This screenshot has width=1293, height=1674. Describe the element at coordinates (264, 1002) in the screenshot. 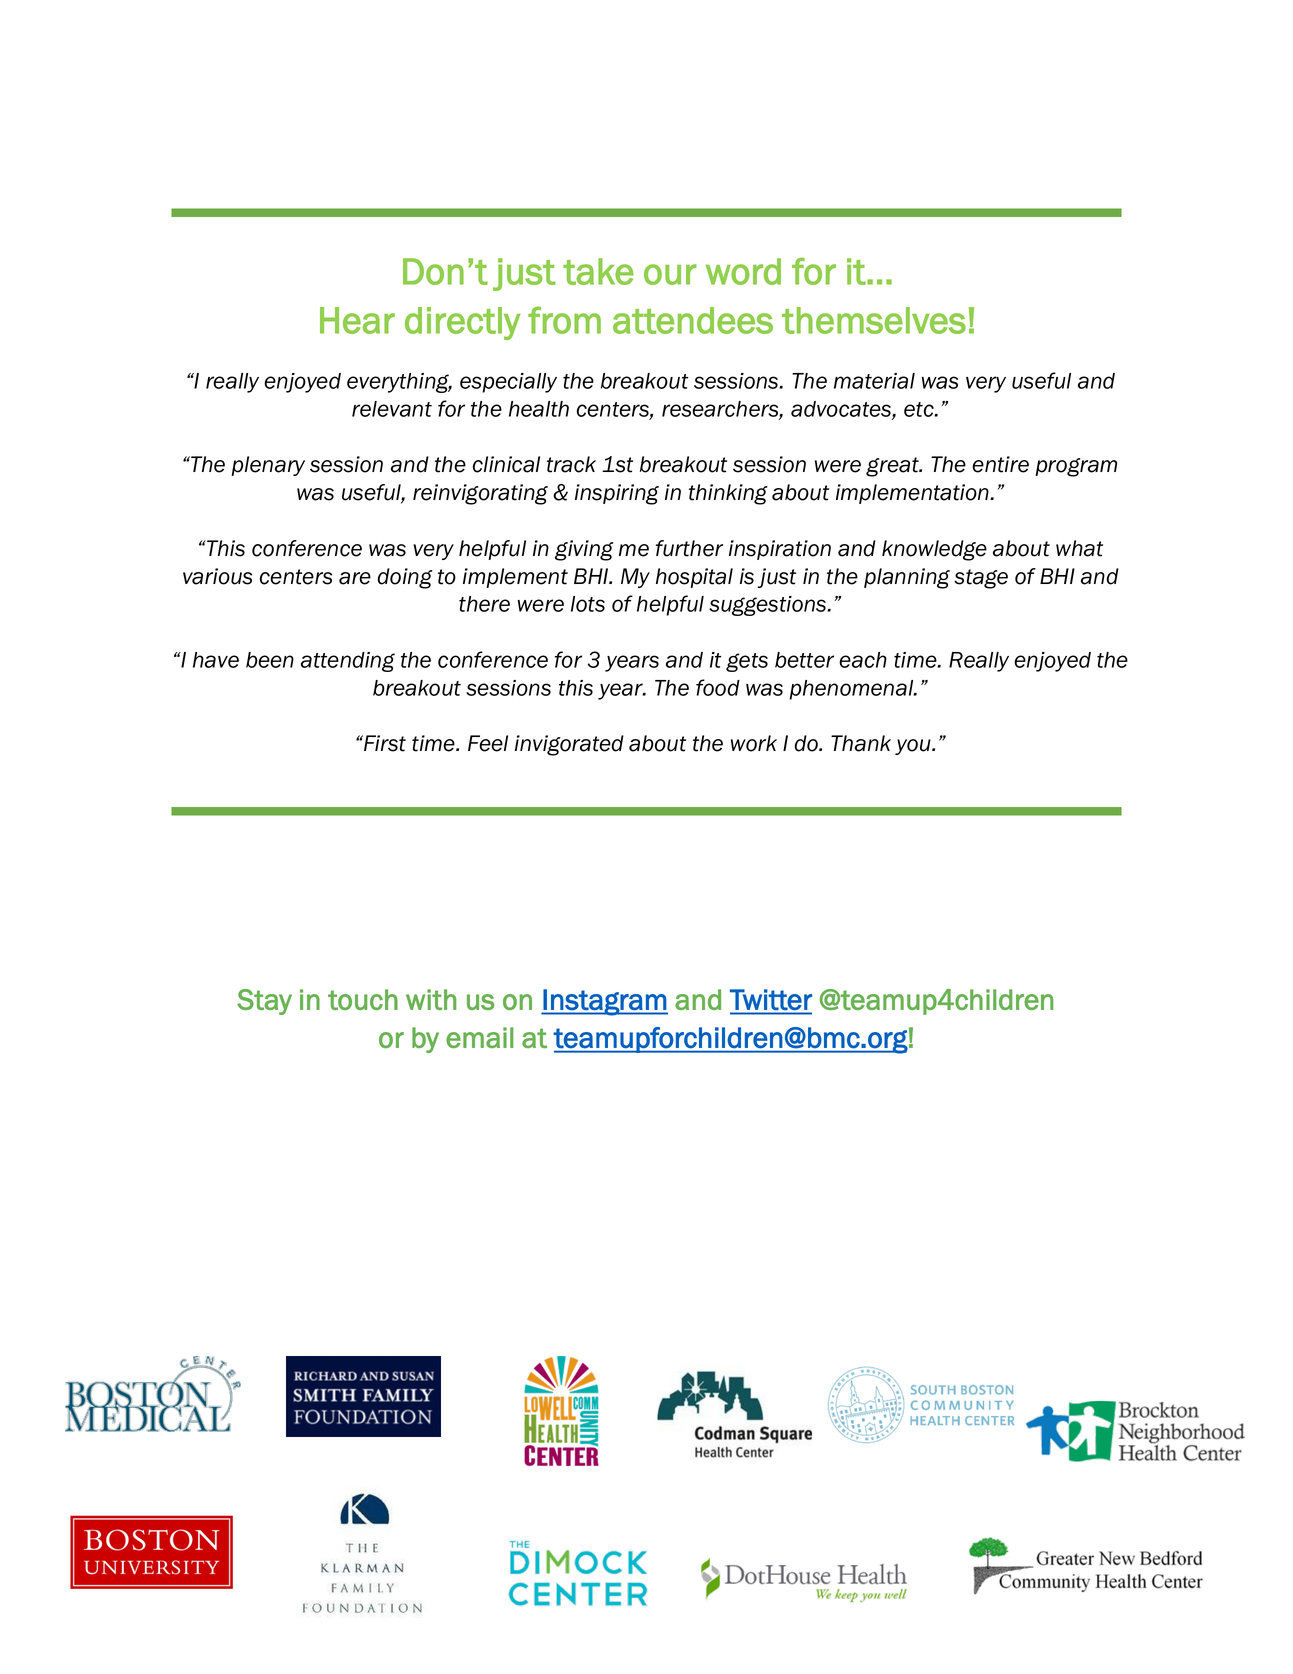

I see `Stay` at that location.
